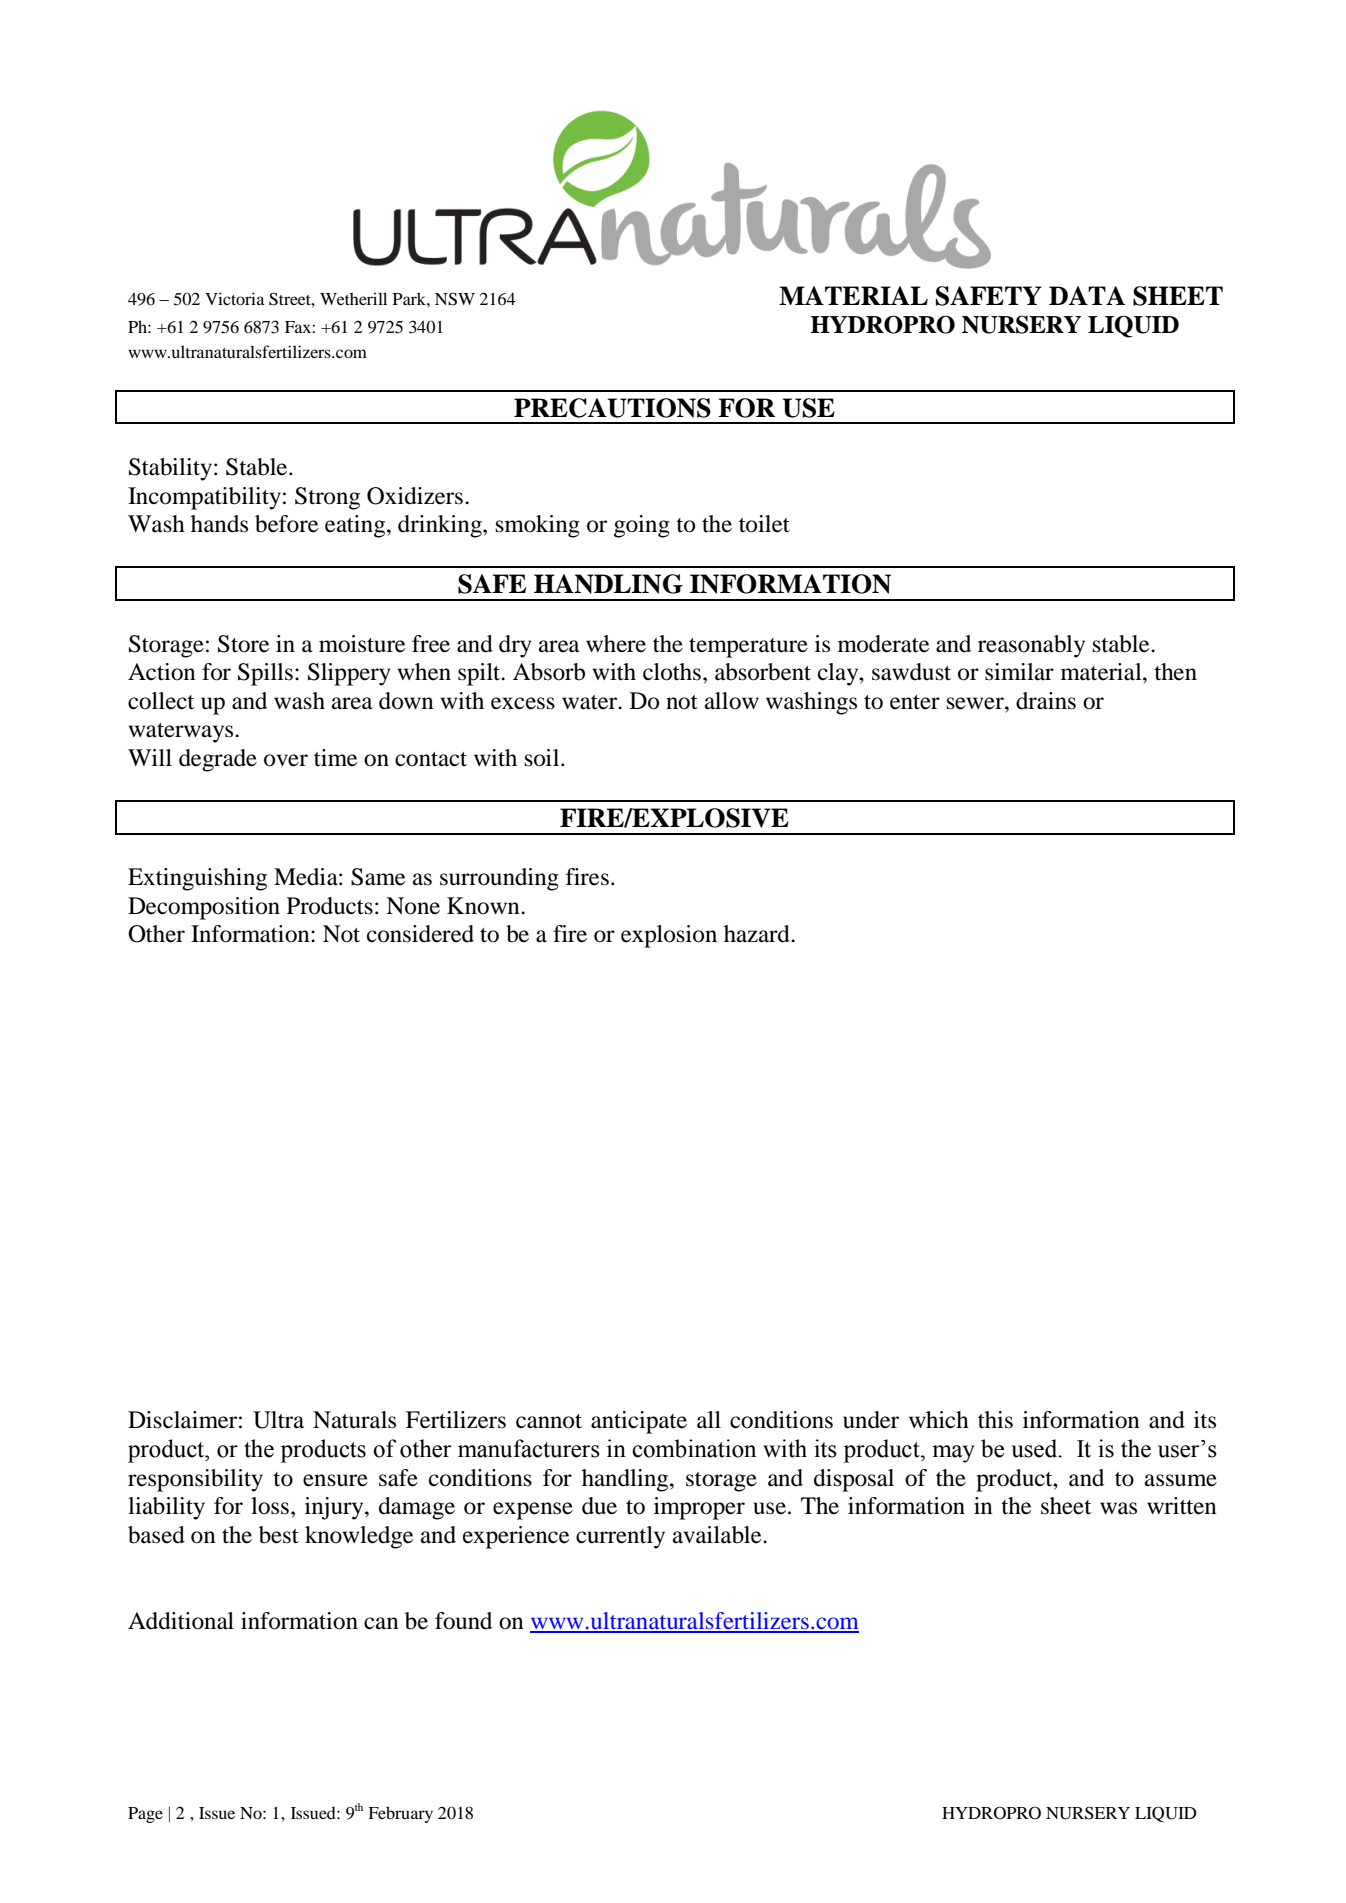 This screenshot has width=1346, height=1903. Describe the element at coordinates (639, 1422) in the screenshot. I see `anticipate` at that location.
